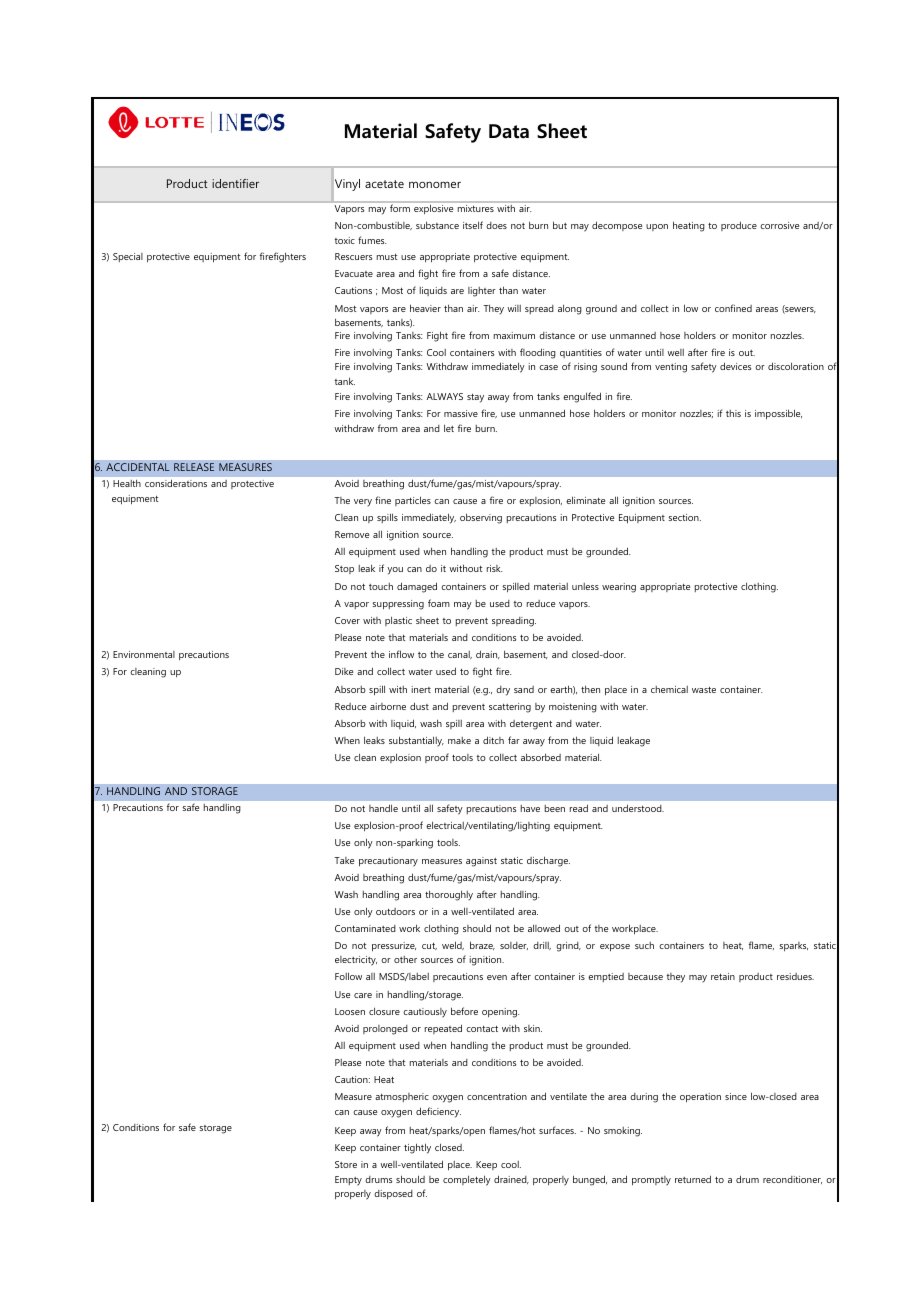  What do you see at coordinates (421, 689) in the image?
I see `inert` at bounding box center [421, 689].
